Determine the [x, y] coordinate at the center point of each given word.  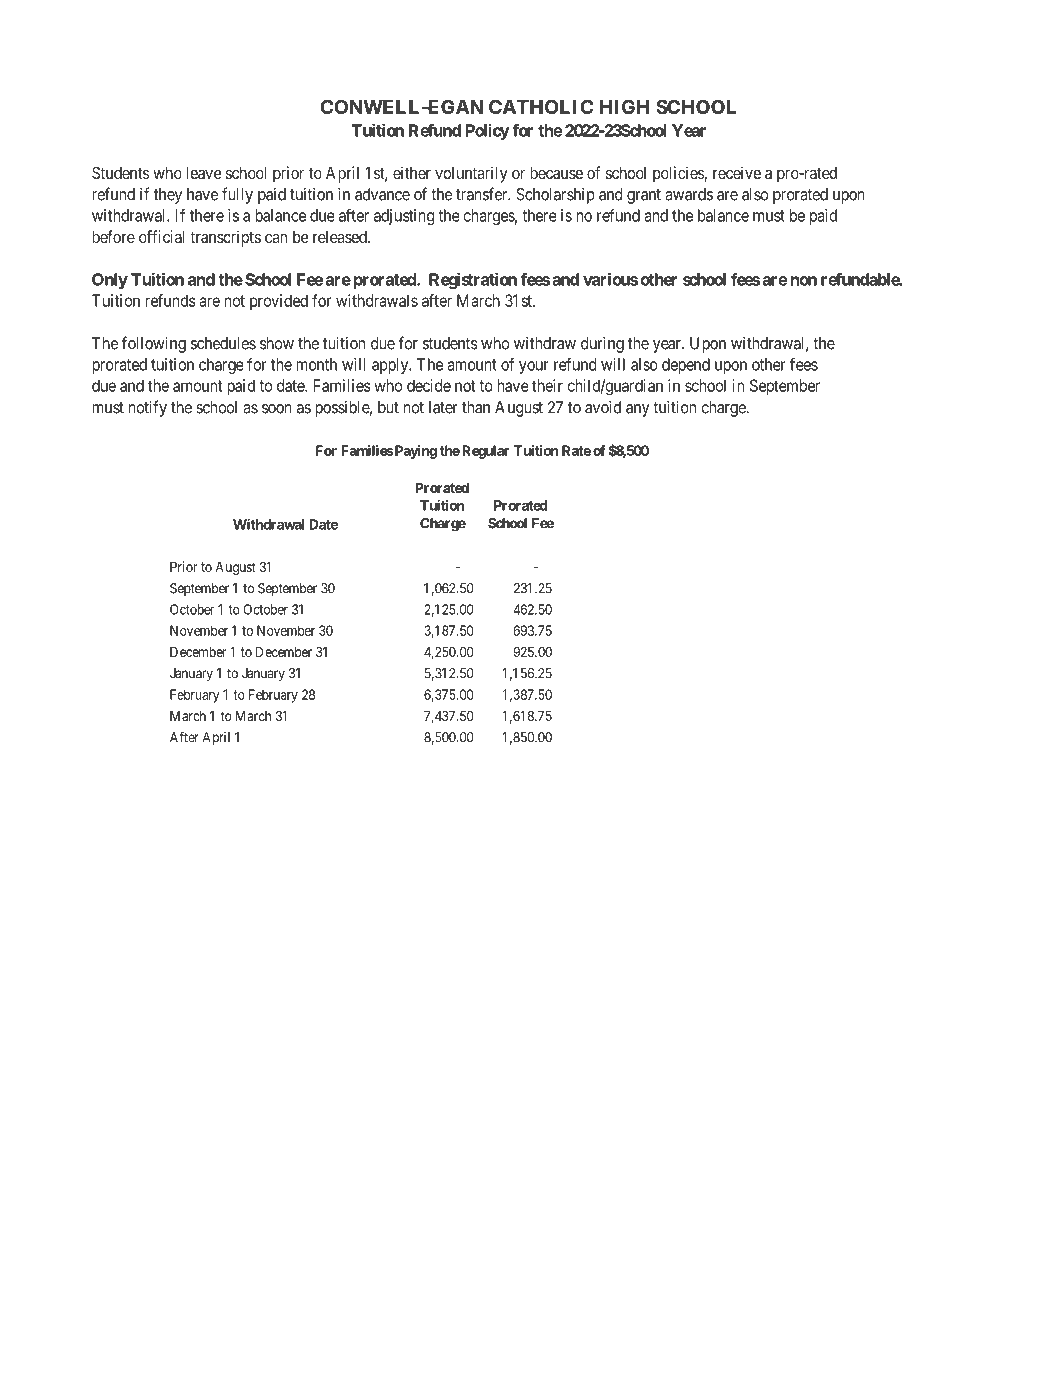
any [638, 410]
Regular [485, 452]
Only [110, 281]
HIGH [624, 106]
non [803, 281]
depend [686, 366]
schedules [223, 343]
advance [382, 194]
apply [391, 366]
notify [148, 408]
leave [203, 173]
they [168, 196]
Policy [488, 132]
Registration [473, 281]
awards [689, 194]
